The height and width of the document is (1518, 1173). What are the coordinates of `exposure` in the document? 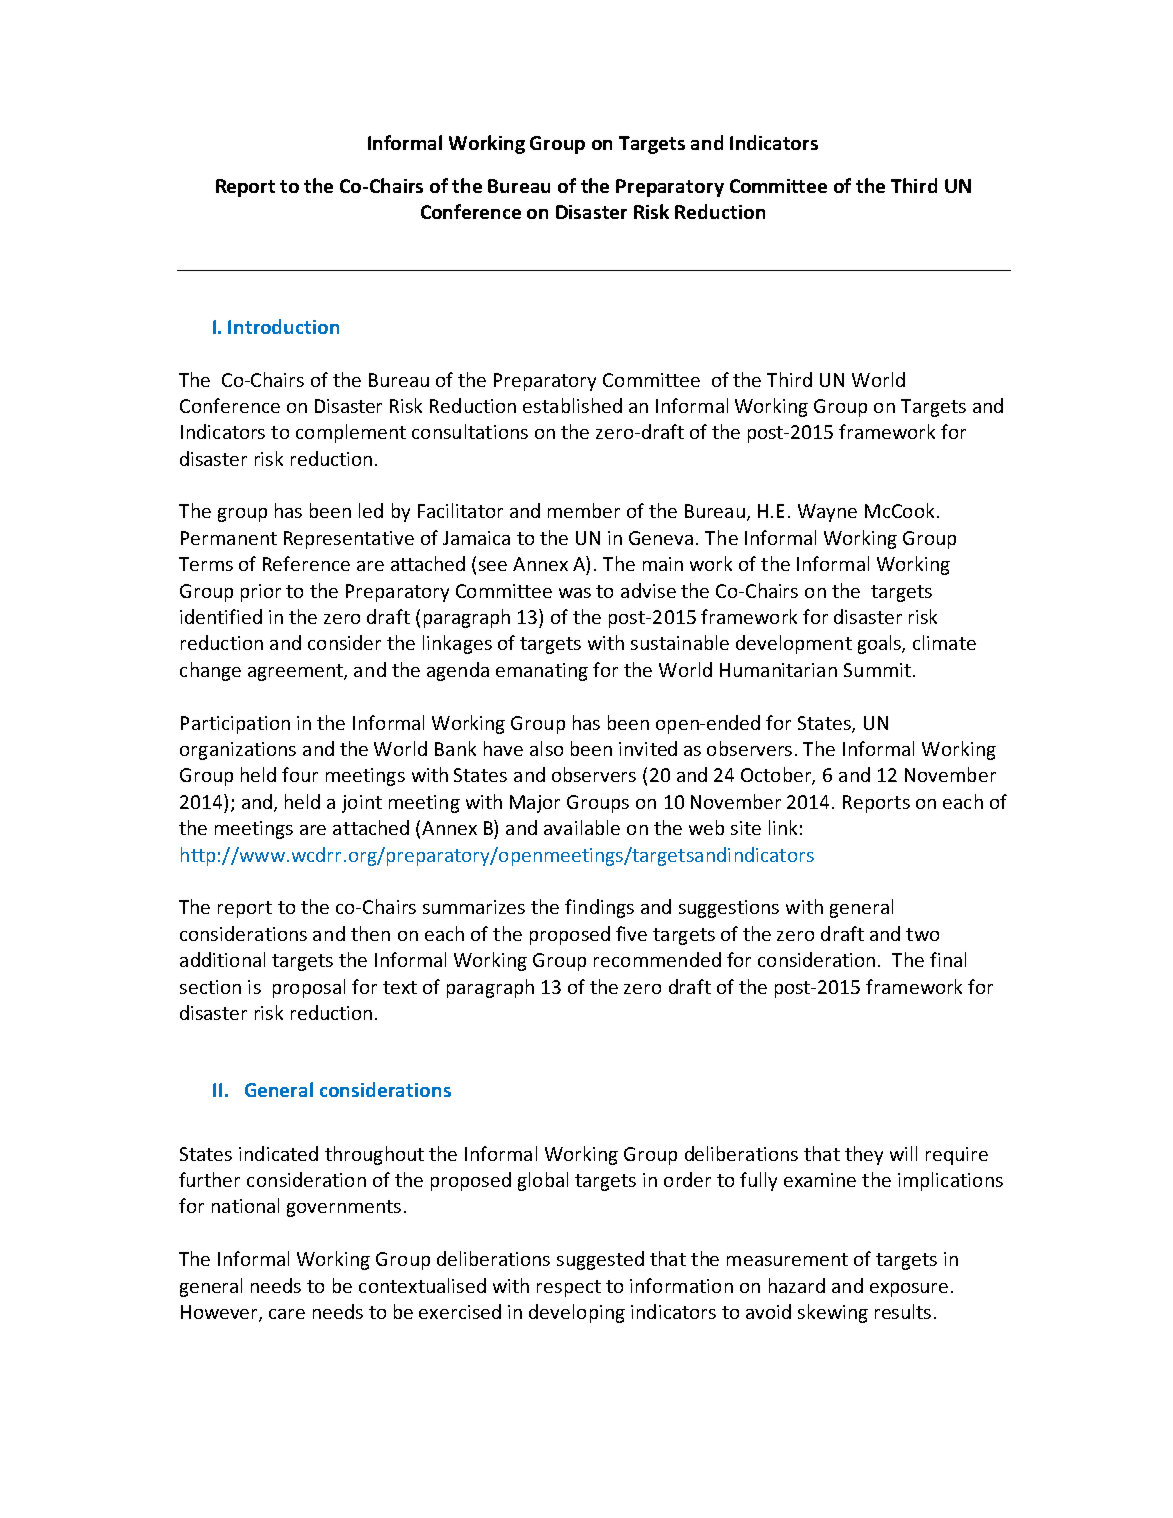 It's located at (909, 1290).
